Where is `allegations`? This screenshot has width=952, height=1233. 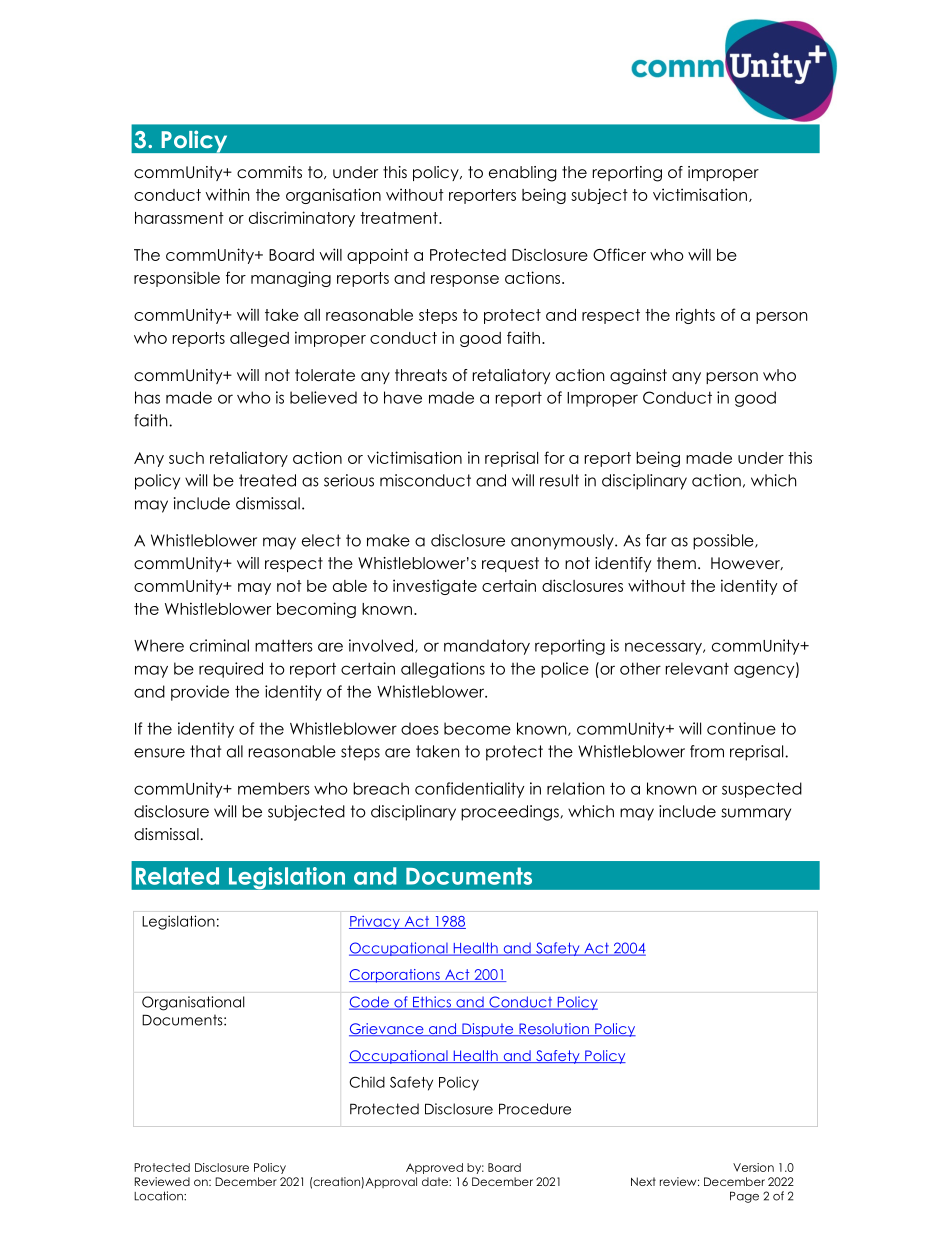
allegations is located at coordinates (443, 670).
